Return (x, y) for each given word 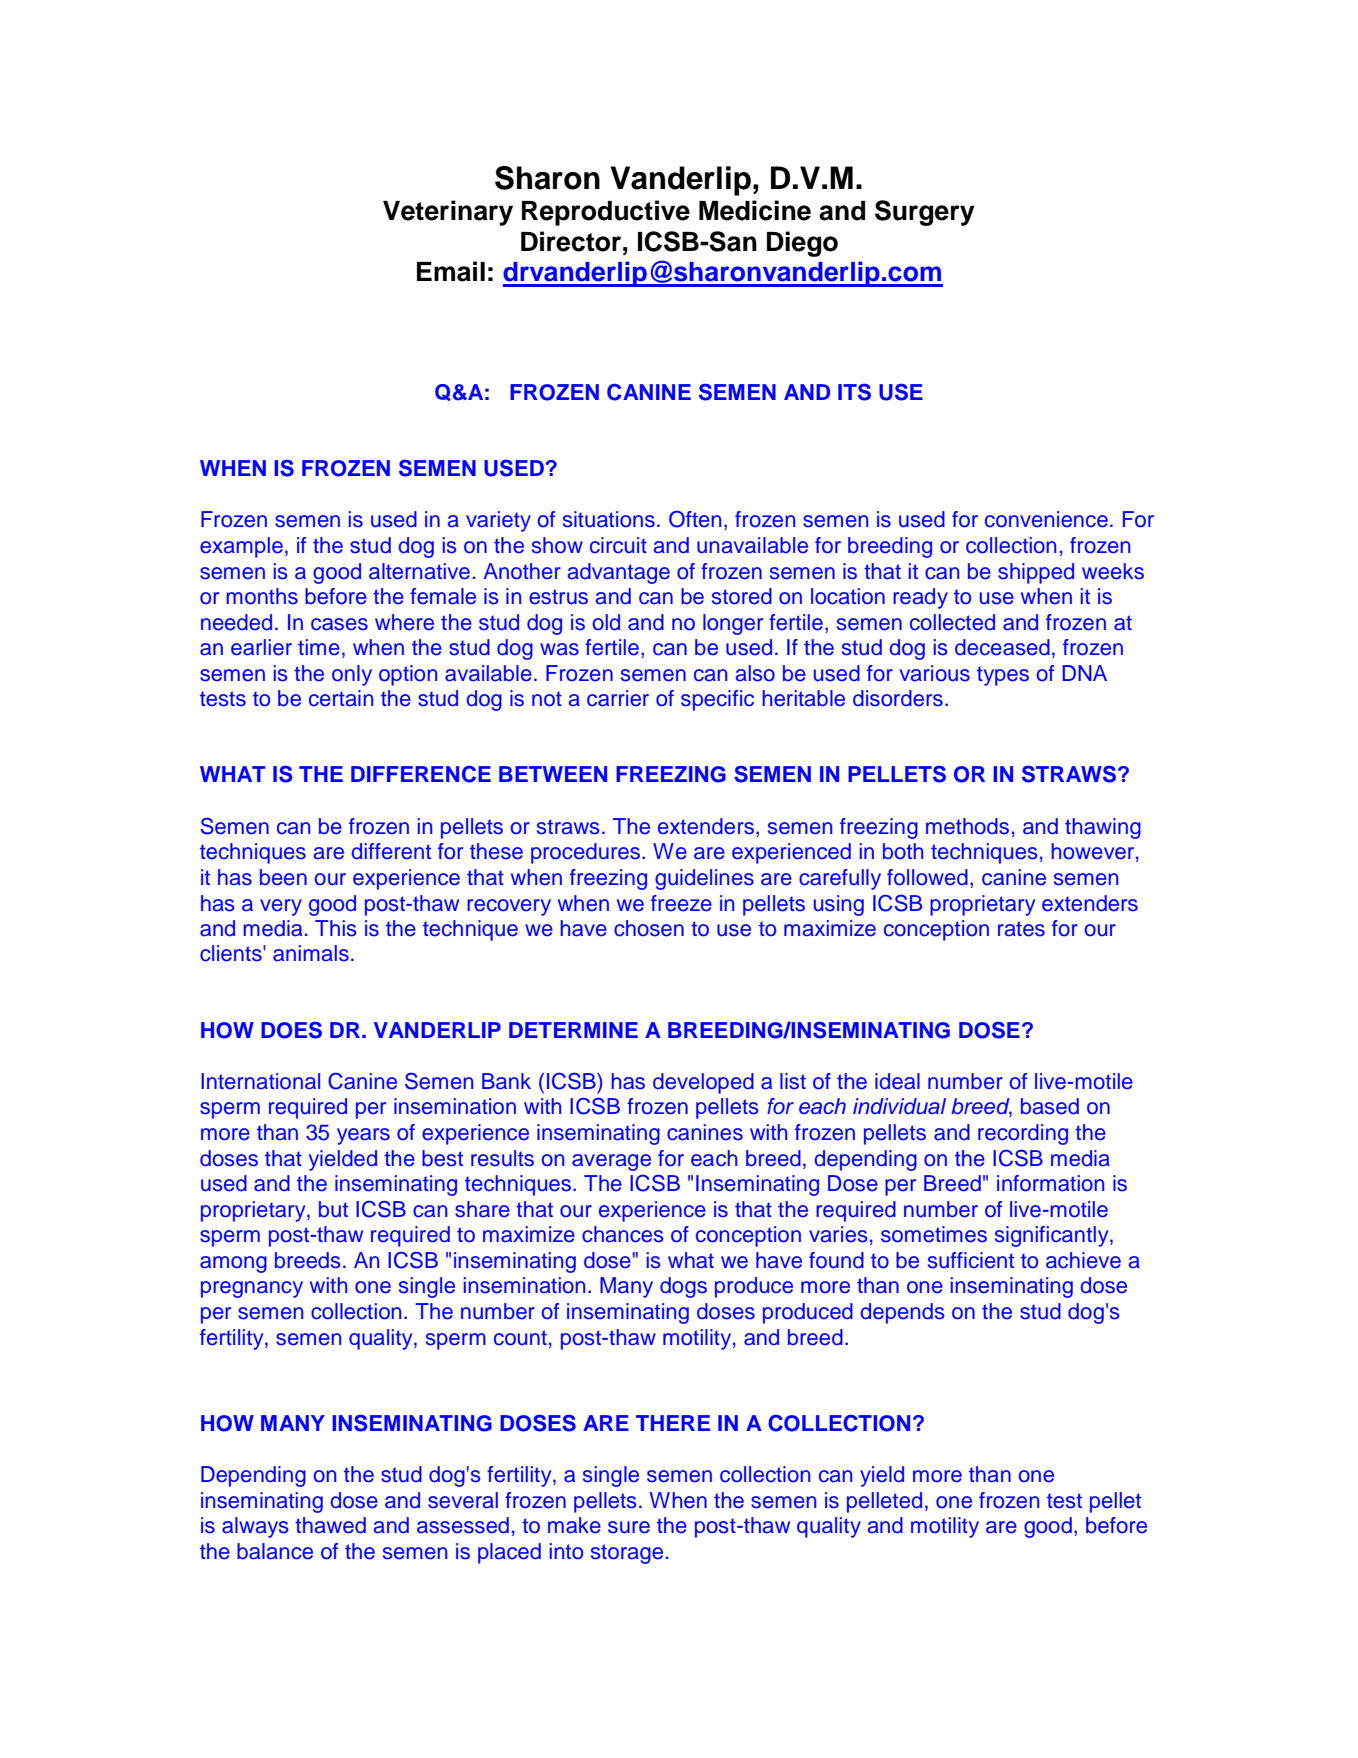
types (1003, 676)
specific (717, 700)
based (1050, 1106)
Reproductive (606, 213)
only (352, 675)
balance (275, 1551)
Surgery (925, 213)
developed (703, 1083)
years (363, 1136)
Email (451, 271)
